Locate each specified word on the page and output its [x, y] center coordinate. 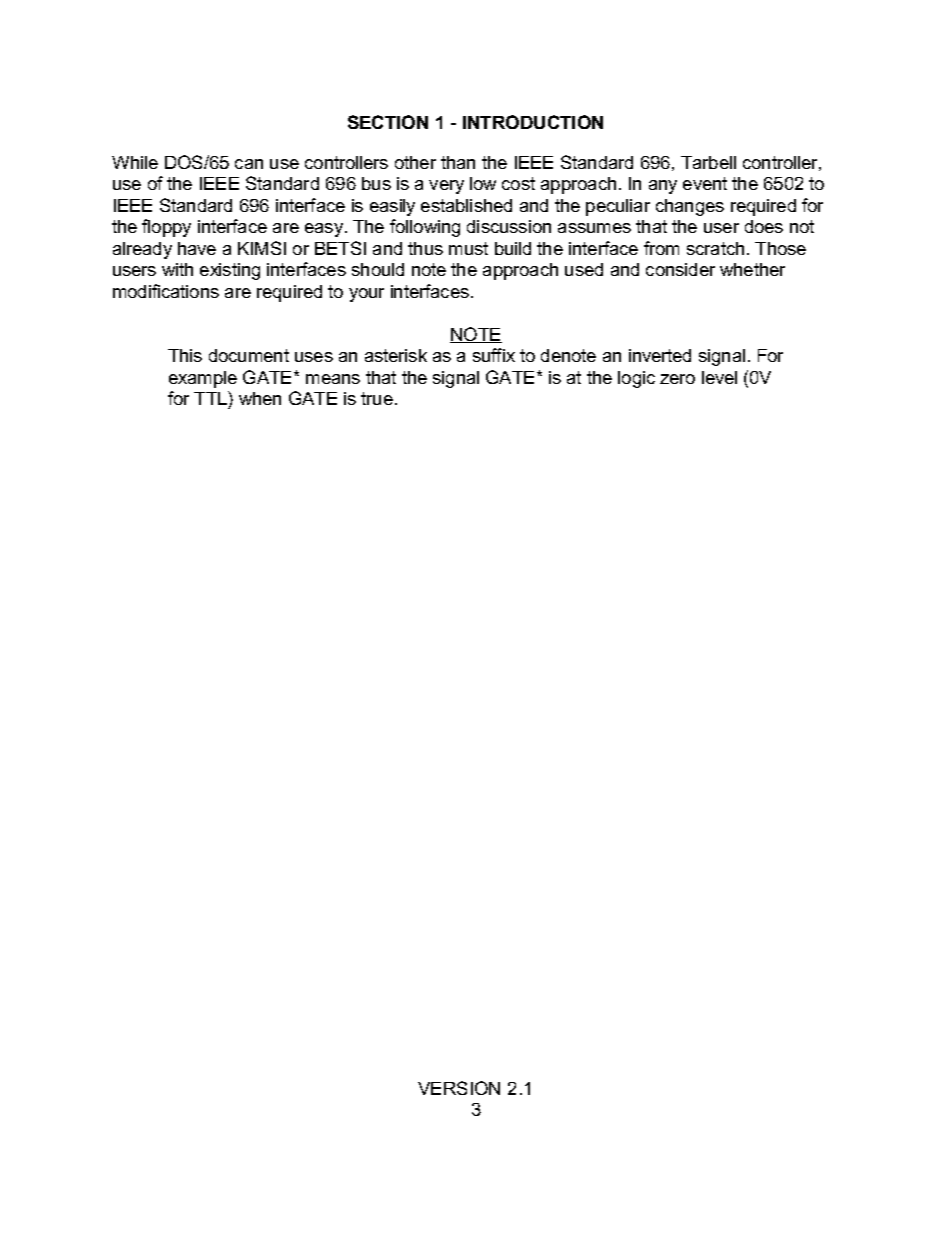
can [249, 164]
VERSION [459, 1088]
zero [677, 379]
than [458, 162]
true [377, 398]
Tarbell [708, 162]
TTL [211, 398]
